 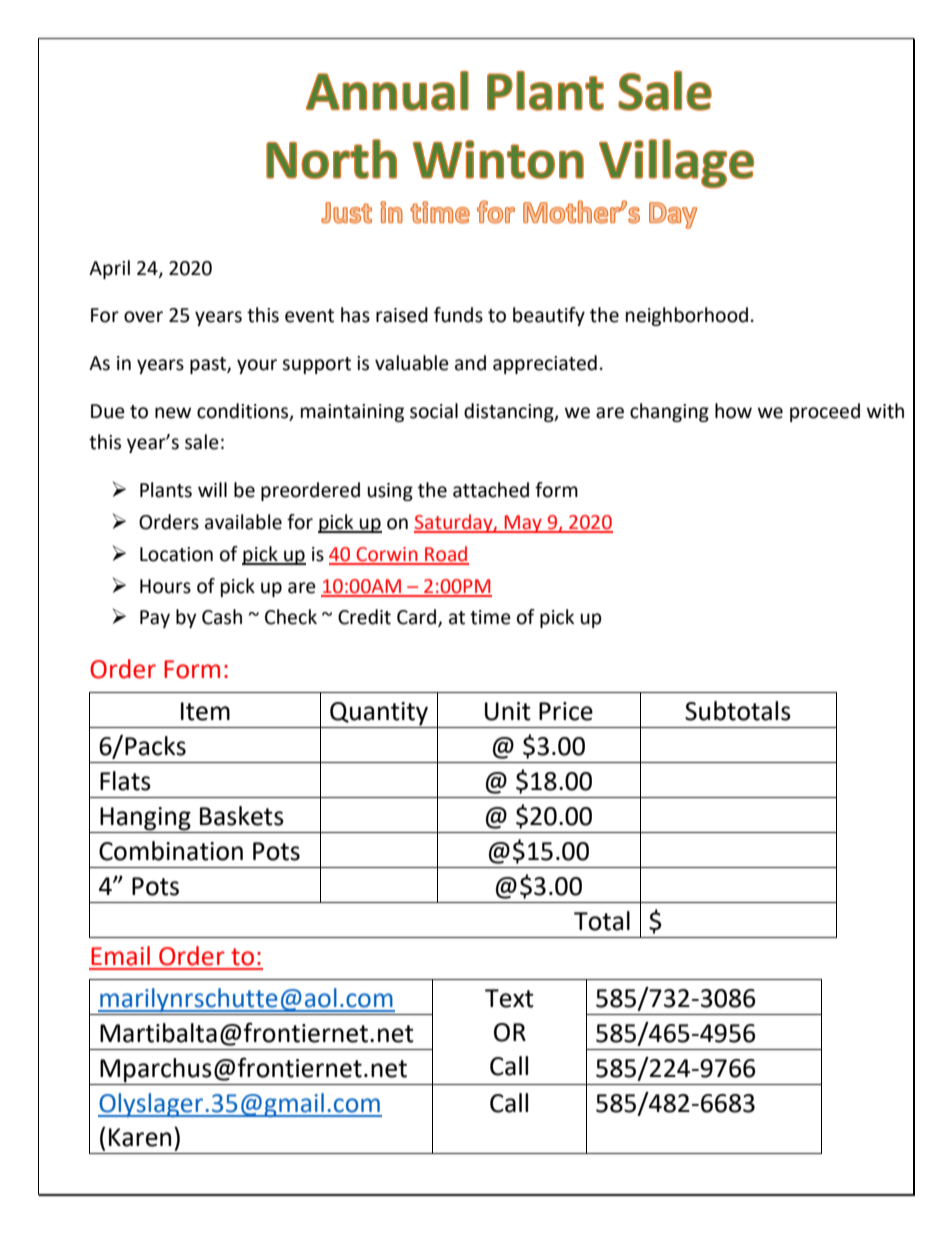 What do you see at coordinates (508, 711) in the image?
I see `Unit` at bounding box center [508, 711].
